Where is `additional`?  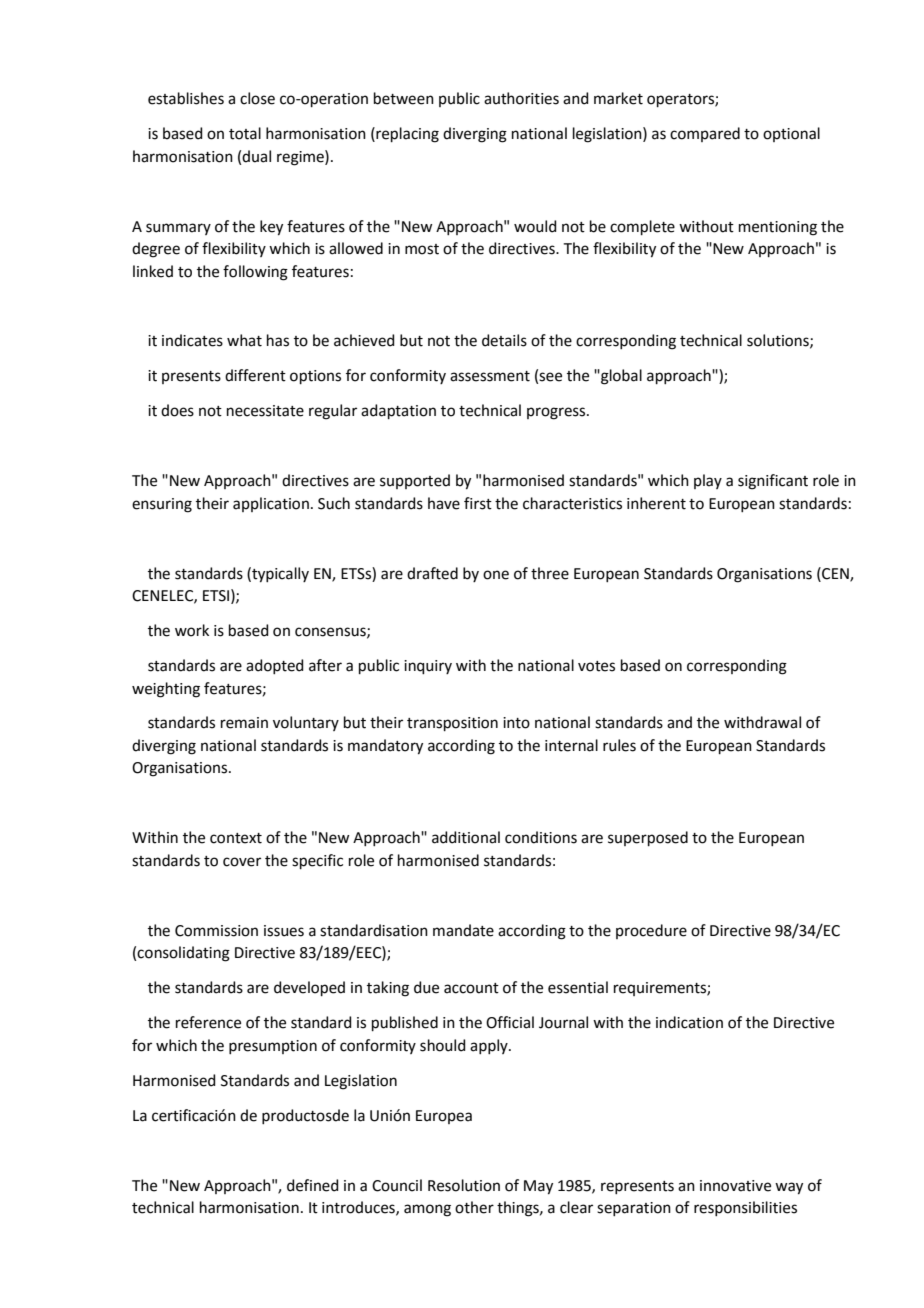 additional is located at coordinates (466, 837).
